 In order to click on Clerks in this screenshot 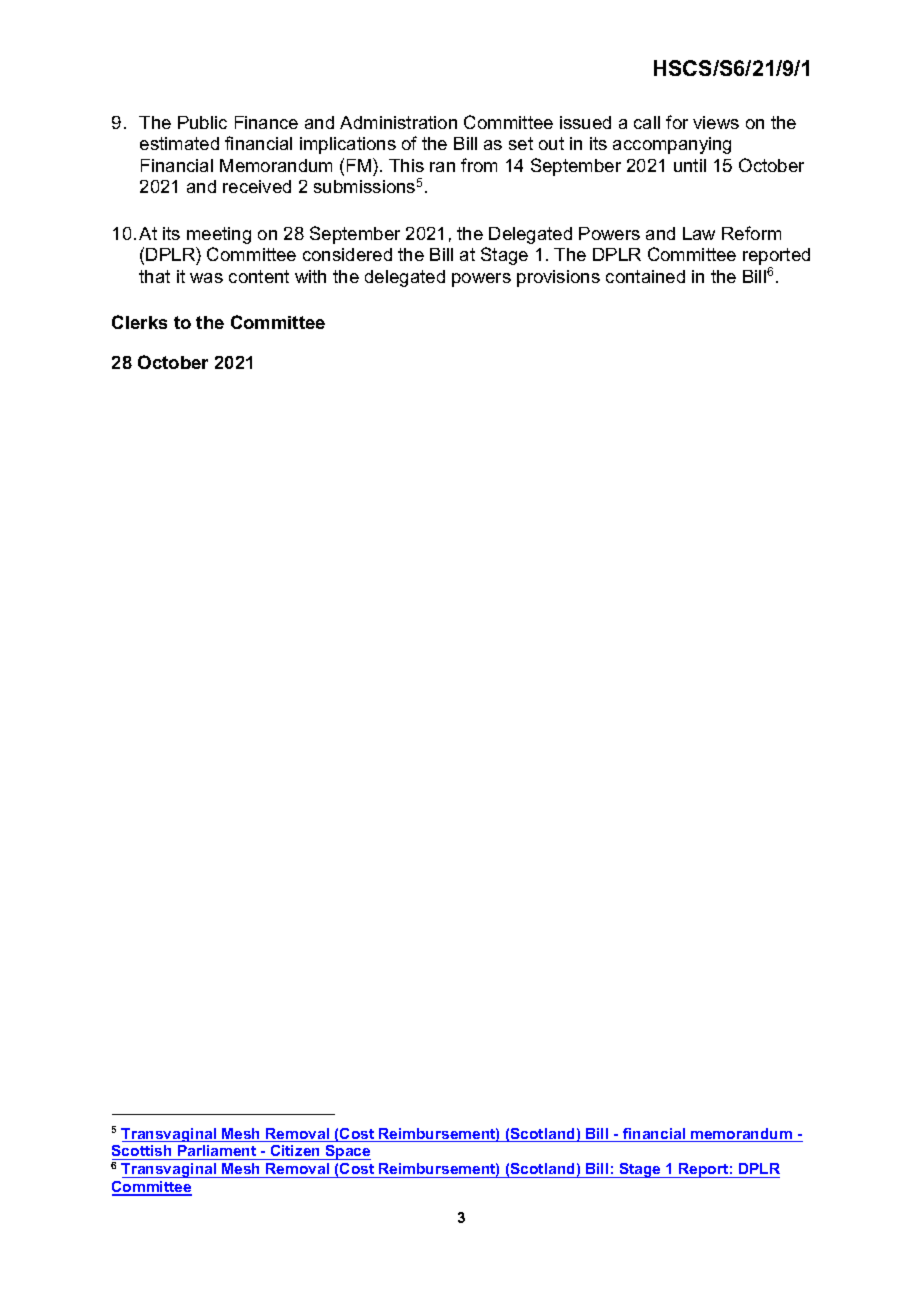, I will do `click(139, 322)`.
